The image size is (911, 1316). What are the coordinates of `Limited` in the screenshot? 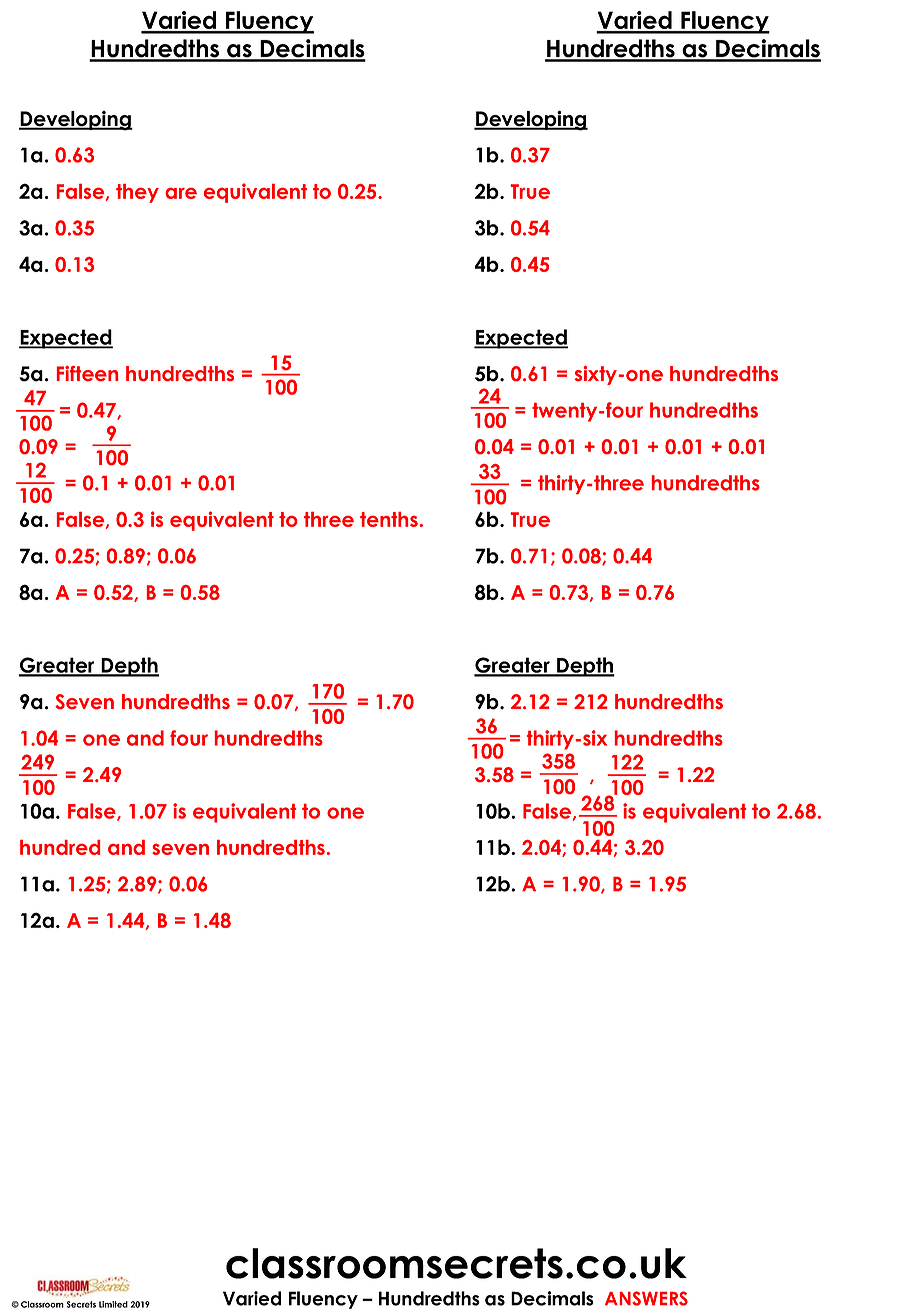 It's located at (113, 1304).
